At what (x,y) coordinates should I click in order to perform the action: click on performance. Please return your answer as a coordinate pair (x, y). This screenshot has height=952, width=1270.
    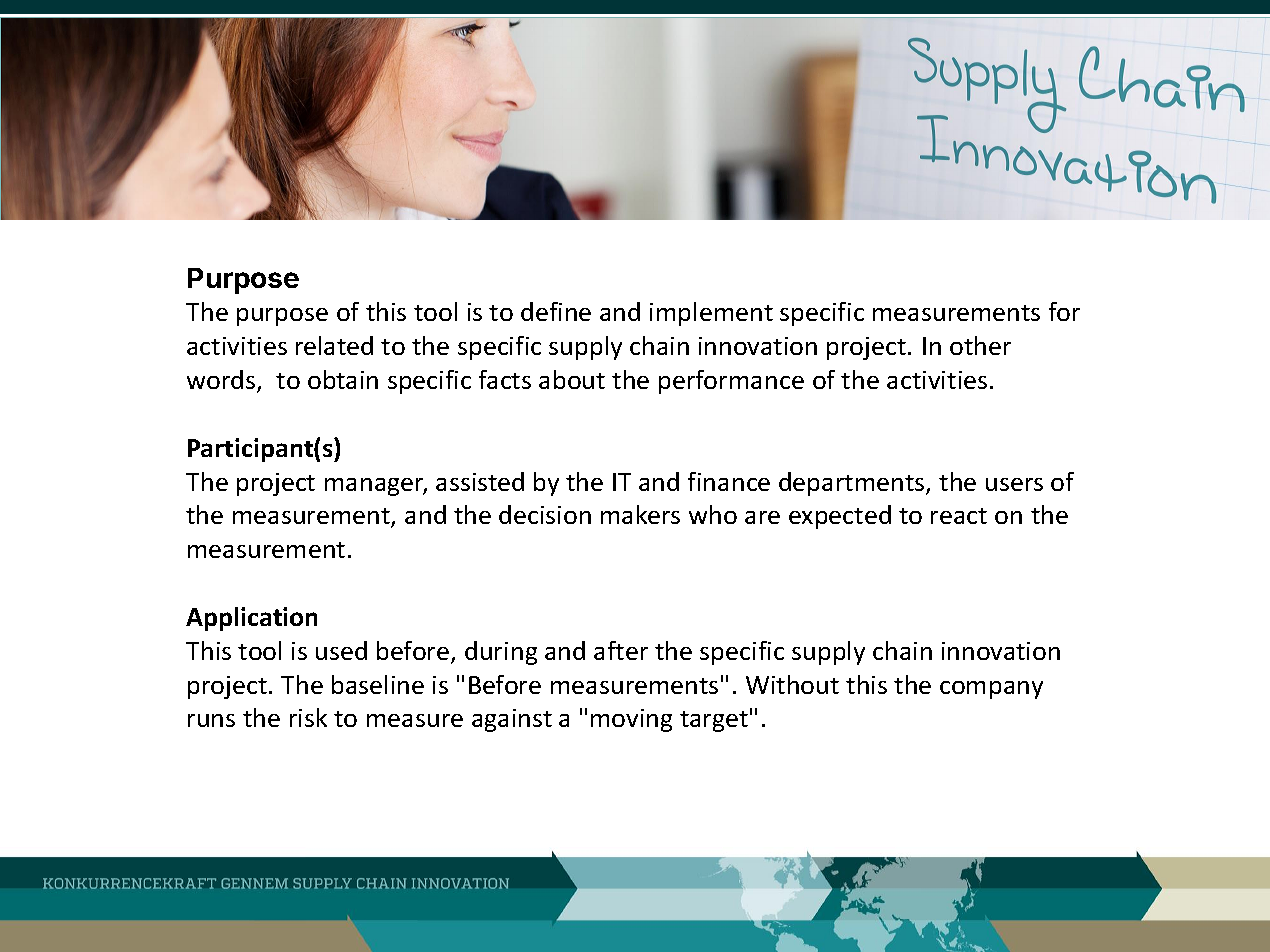
    Looking at the image, I should click on (731, 382).
